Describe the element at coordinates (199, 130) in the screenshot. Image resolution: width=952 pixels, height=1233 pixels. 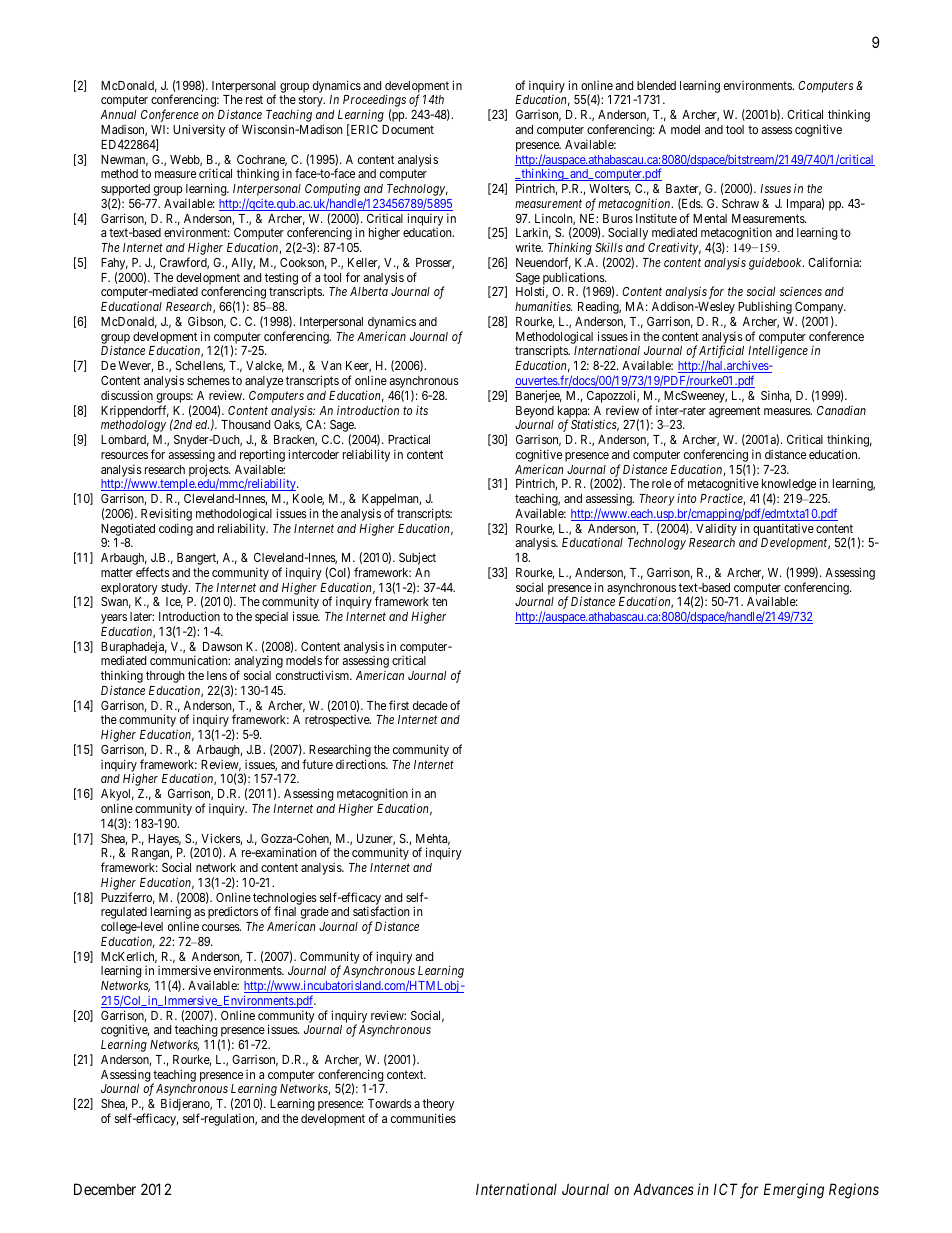
I see `University` at that location.
